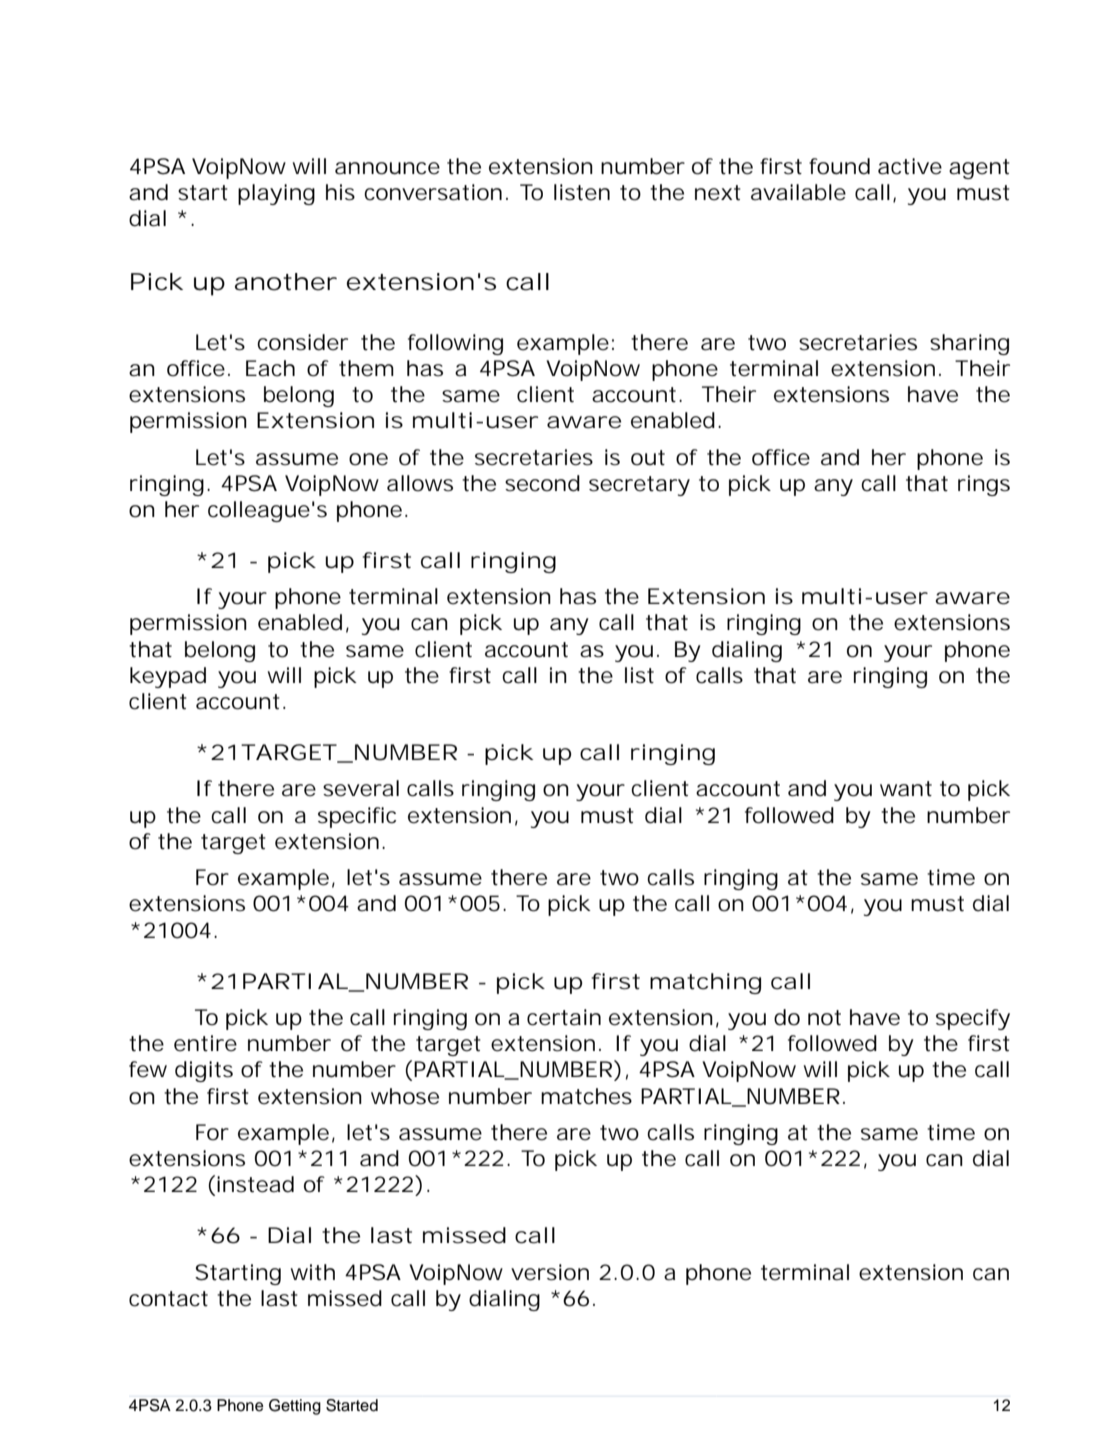  What do you see at coordinates (973, 1019) in the screenshot?
I see `specify` at bounding box center [973, 1019].
